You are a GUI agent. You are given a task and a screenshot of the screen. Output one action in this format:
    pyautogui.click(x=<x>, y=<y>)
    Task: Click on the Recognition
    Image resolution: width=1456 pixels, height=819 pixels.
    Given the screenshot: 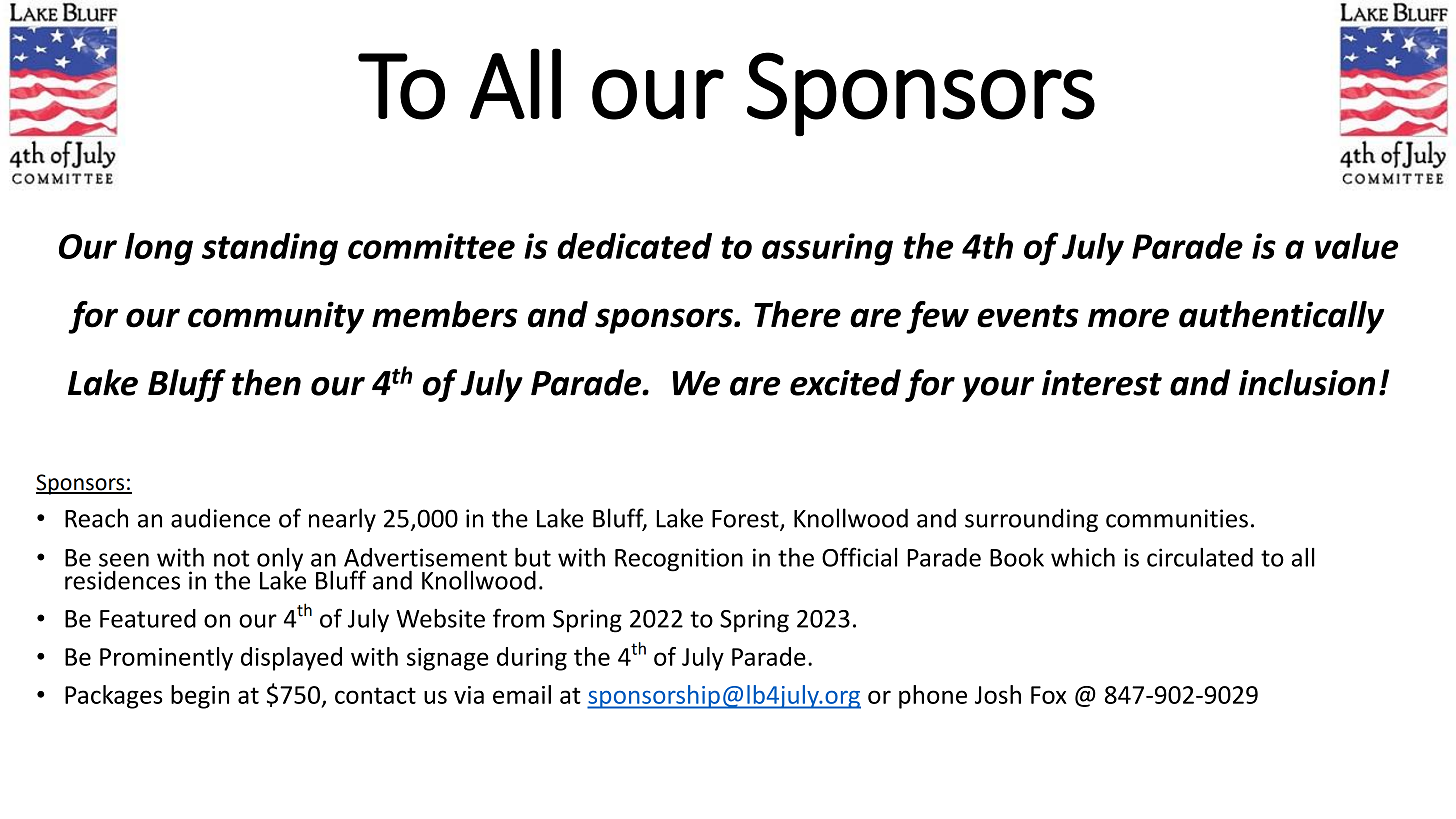 What is the action you would take?
    pyautogui.click(x=679, y=560)
